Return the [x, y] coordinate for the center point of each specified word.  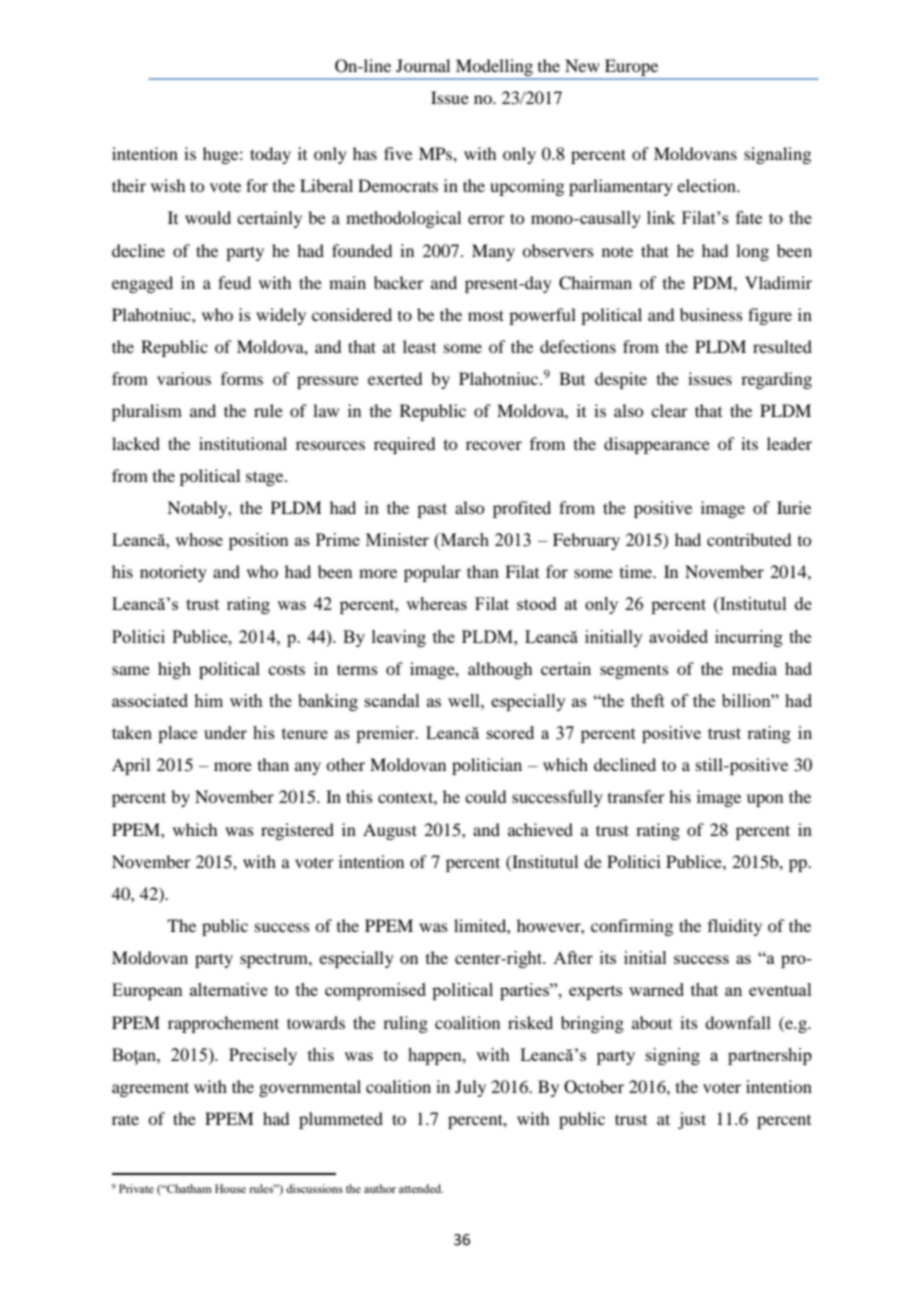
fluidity [735, 927]
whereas [436, 603]
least [419, 346]
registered [297, 831]
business [711, 314]
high [174, 670]
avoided [678, 636]
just [692, 1120]
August [390, 831]
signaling [777, 155]
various [184, 378]
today [270, 155]
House [230, 1188]
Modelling [494, 67]
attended [421, 1188]
